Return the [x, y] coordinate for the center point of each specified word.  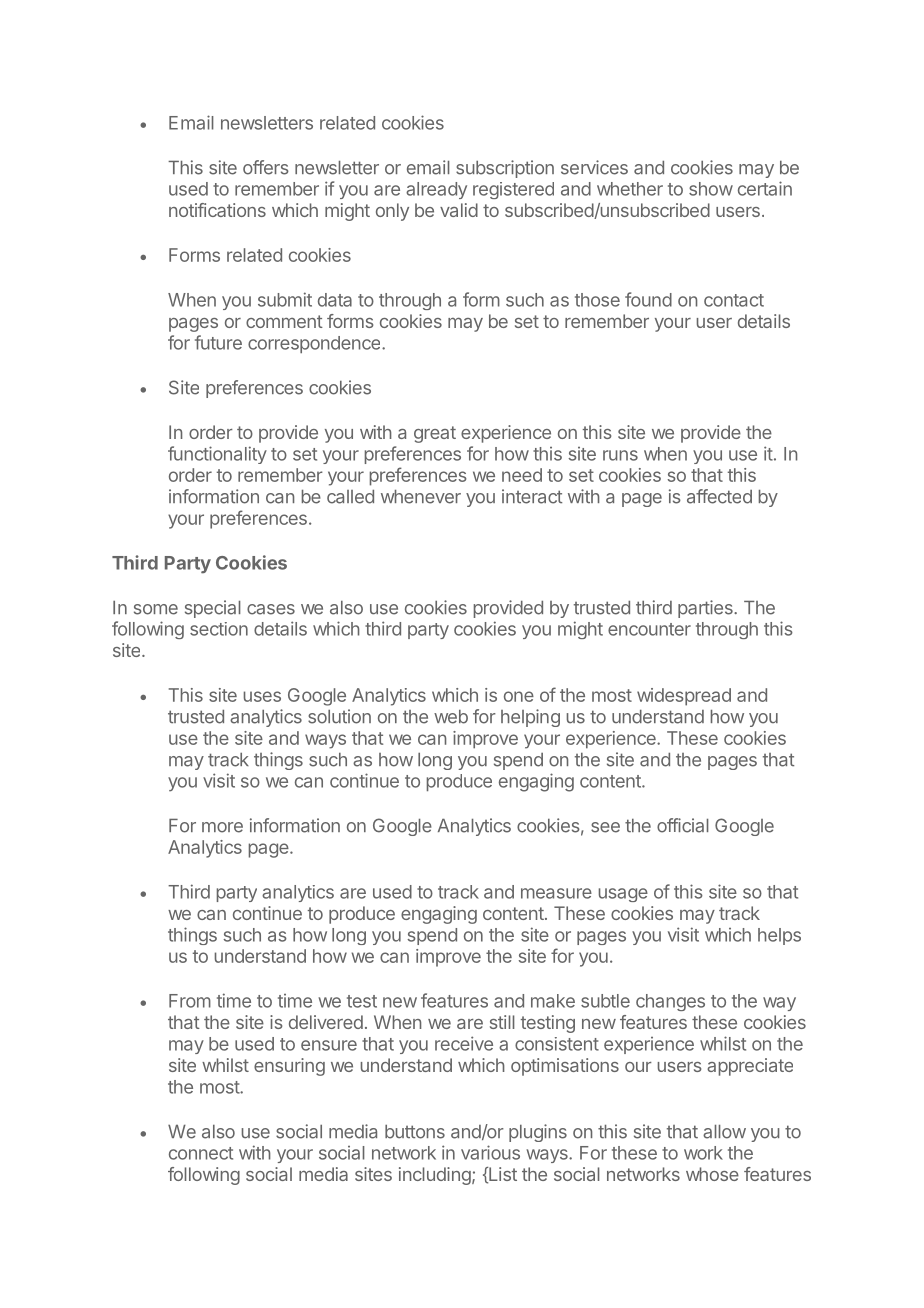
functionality [217, 455]
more [222, 827]
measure [556, 893]
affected [719, 496]
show [711, 189]
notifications [217, 210]
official [683, 825]
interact [532, 496]
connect [201, 1153]
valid [459, 210]
